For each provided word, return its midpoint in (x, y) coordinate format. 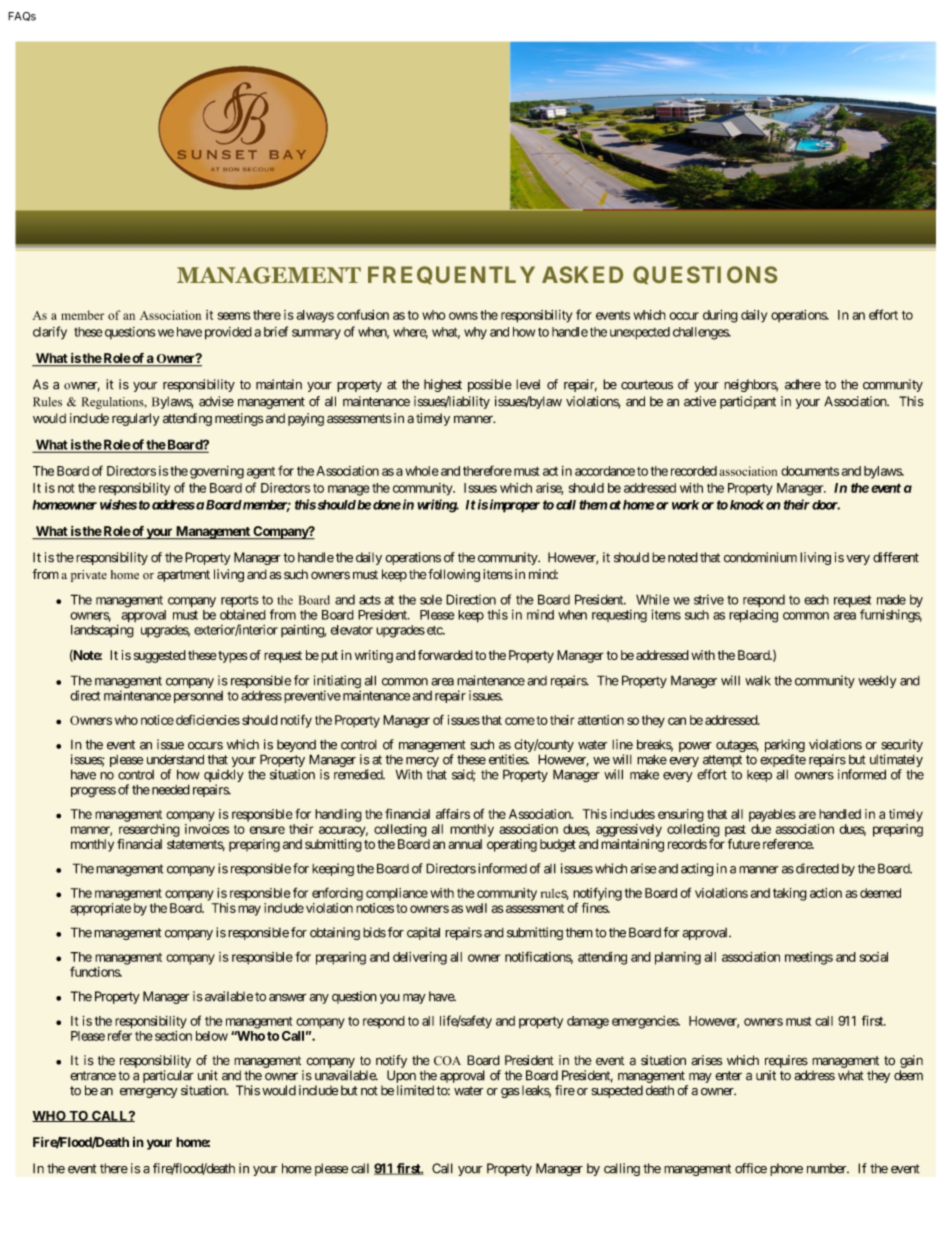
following (454, 575)
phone (786, 1169)
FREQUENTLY (451, 275)
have (189, 332)
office (751, 1168)
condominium (760, 557)
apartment (183, 576)
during (720, 316)
